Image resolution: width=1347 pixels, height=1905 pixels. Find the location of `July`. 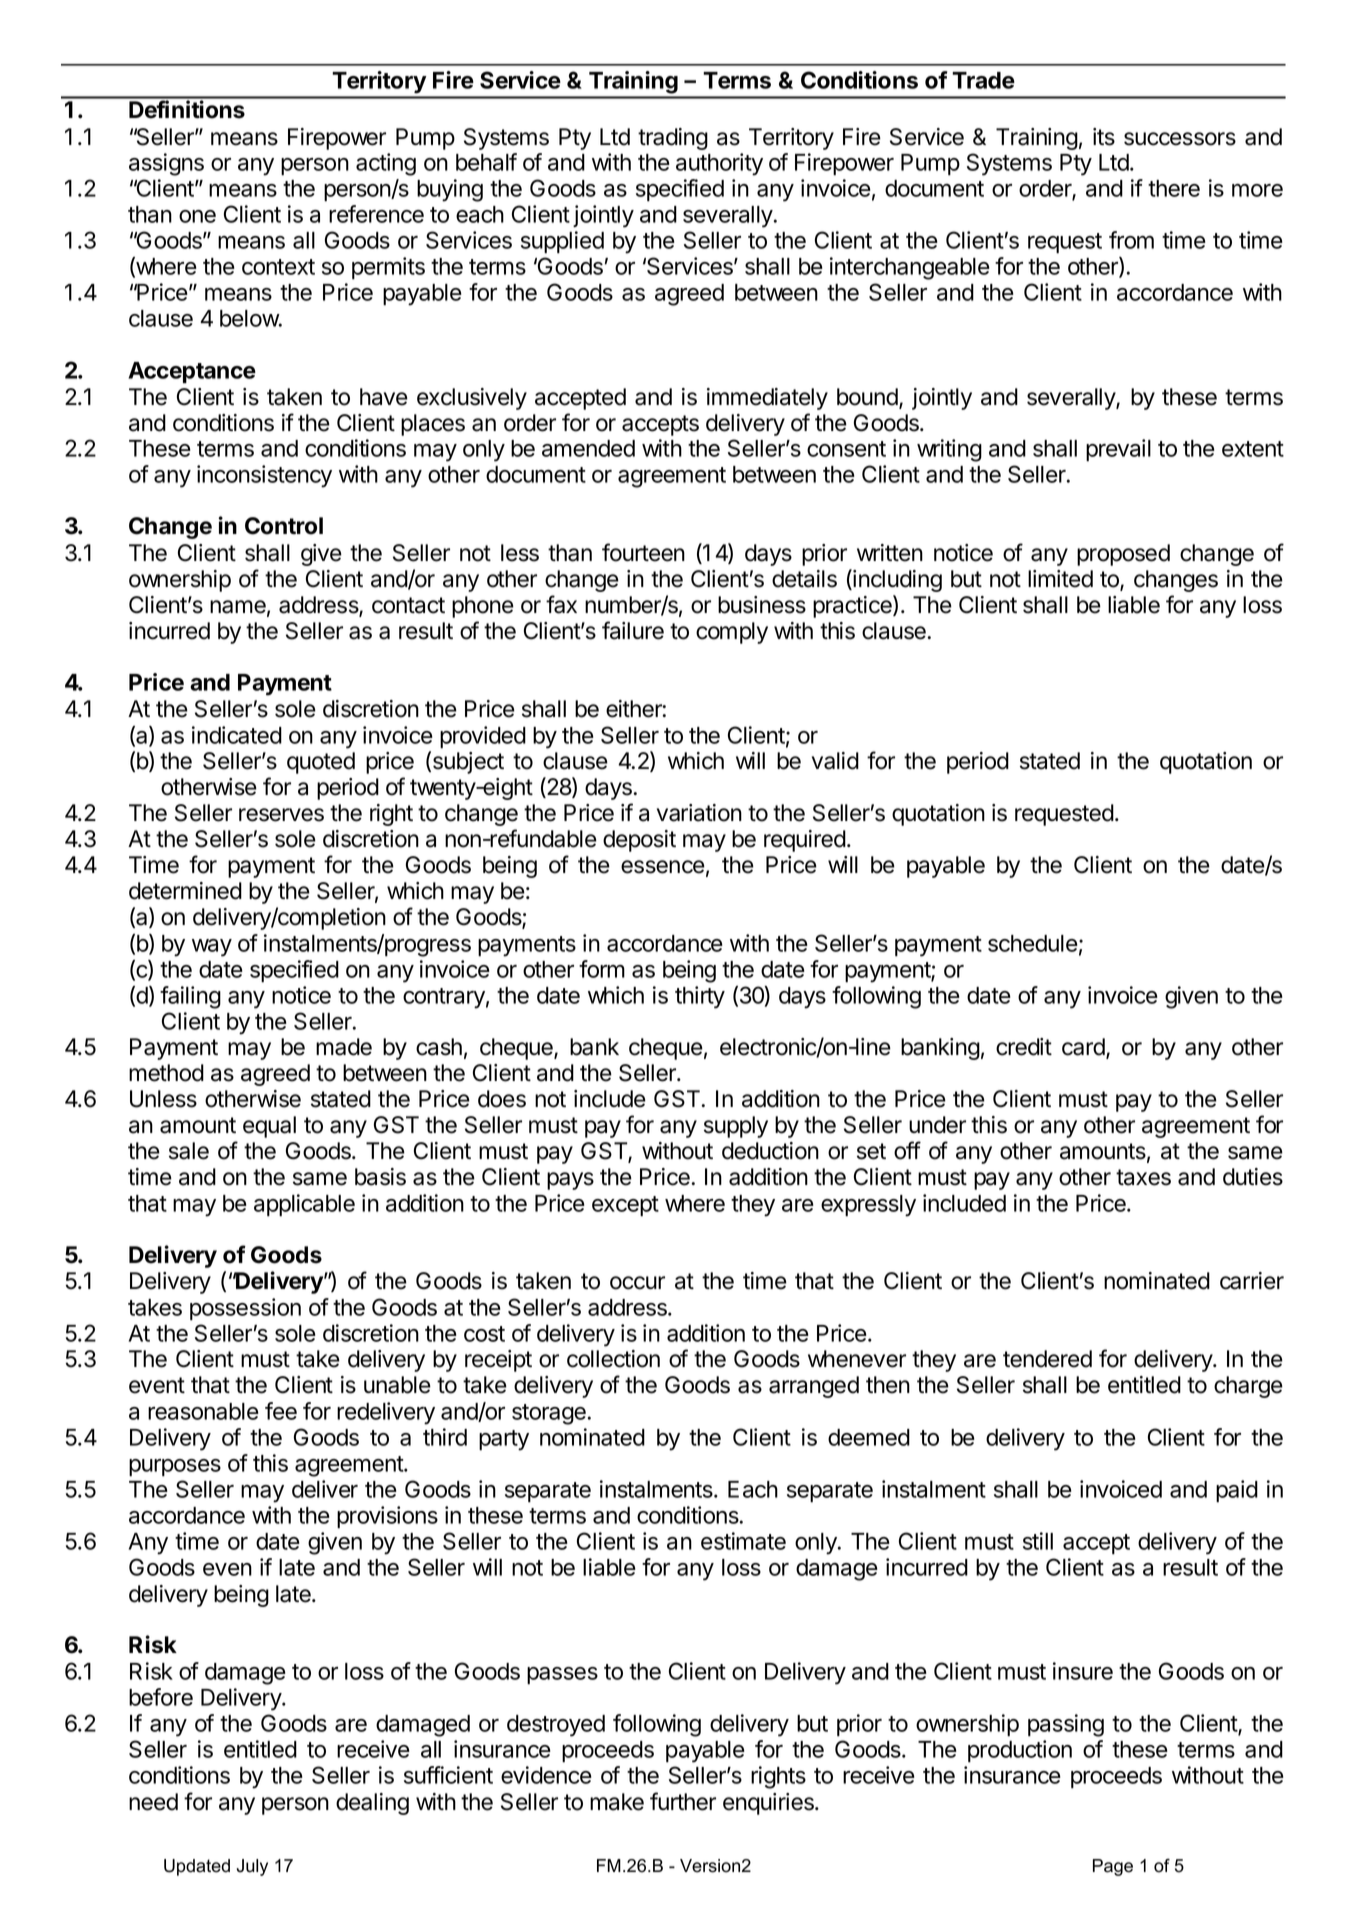

July is located at coordinates (252, 1867).
